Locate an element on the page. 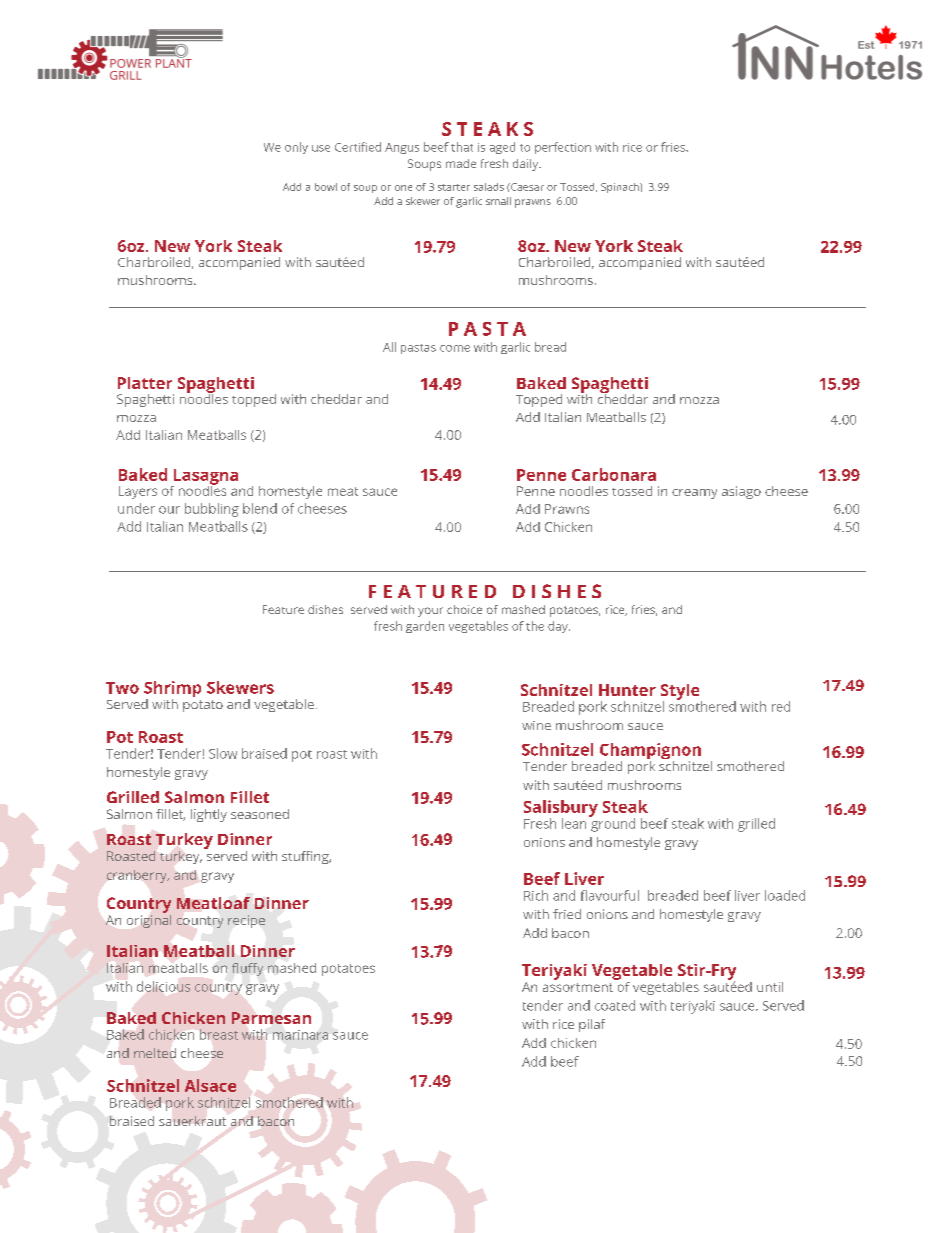  Alsace is located at coordinates (210, 1085).
